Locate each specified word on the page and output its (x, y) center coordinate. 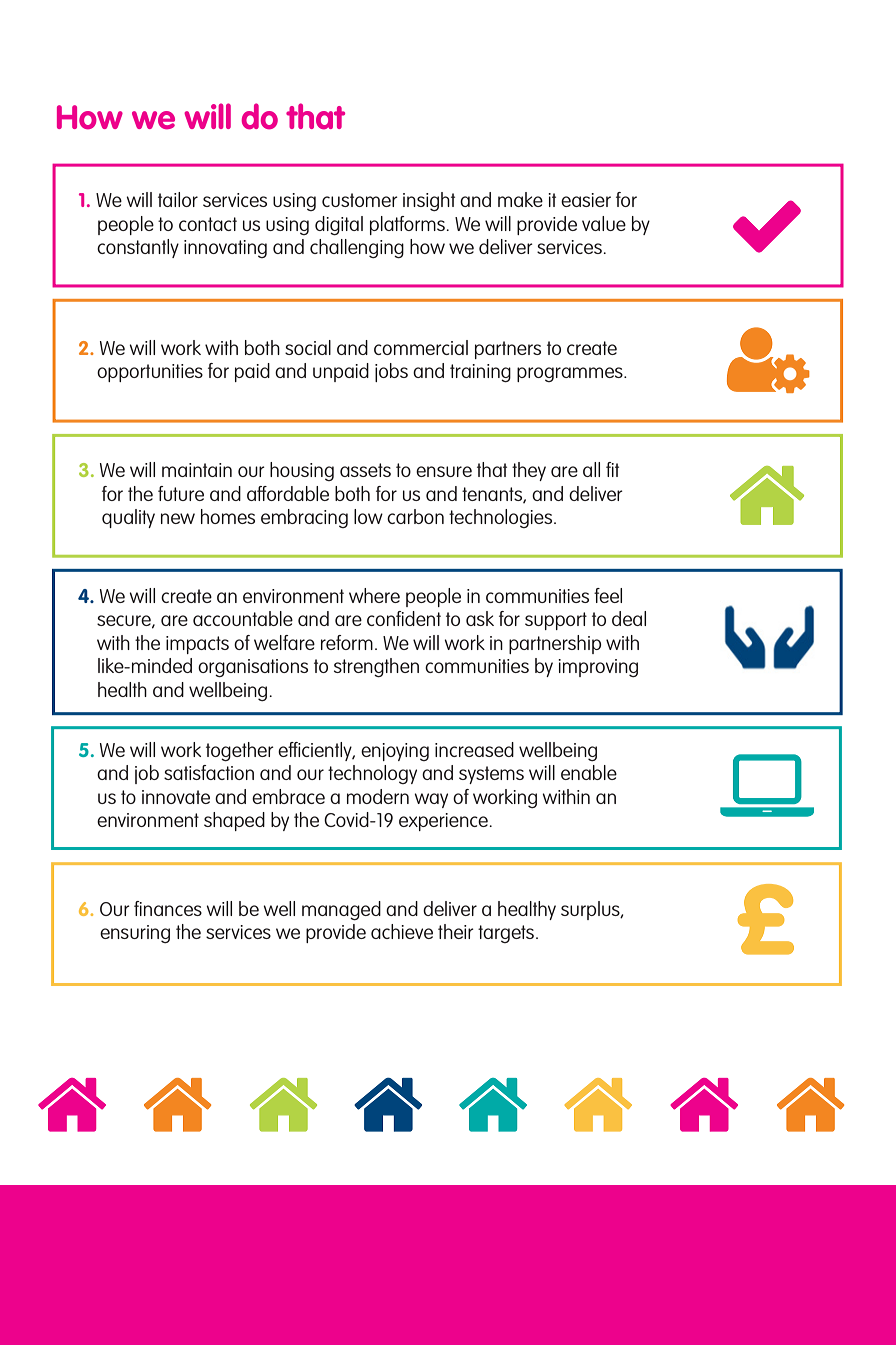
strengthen (376, 667)
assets (365, 470)
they (529, 471)
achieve (402, 931)
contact (208, 224)
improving (598, 668)
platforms (408, 225)
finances (168, 908)
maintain (197, 470)
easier (586, 200)
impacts (197, 645)
